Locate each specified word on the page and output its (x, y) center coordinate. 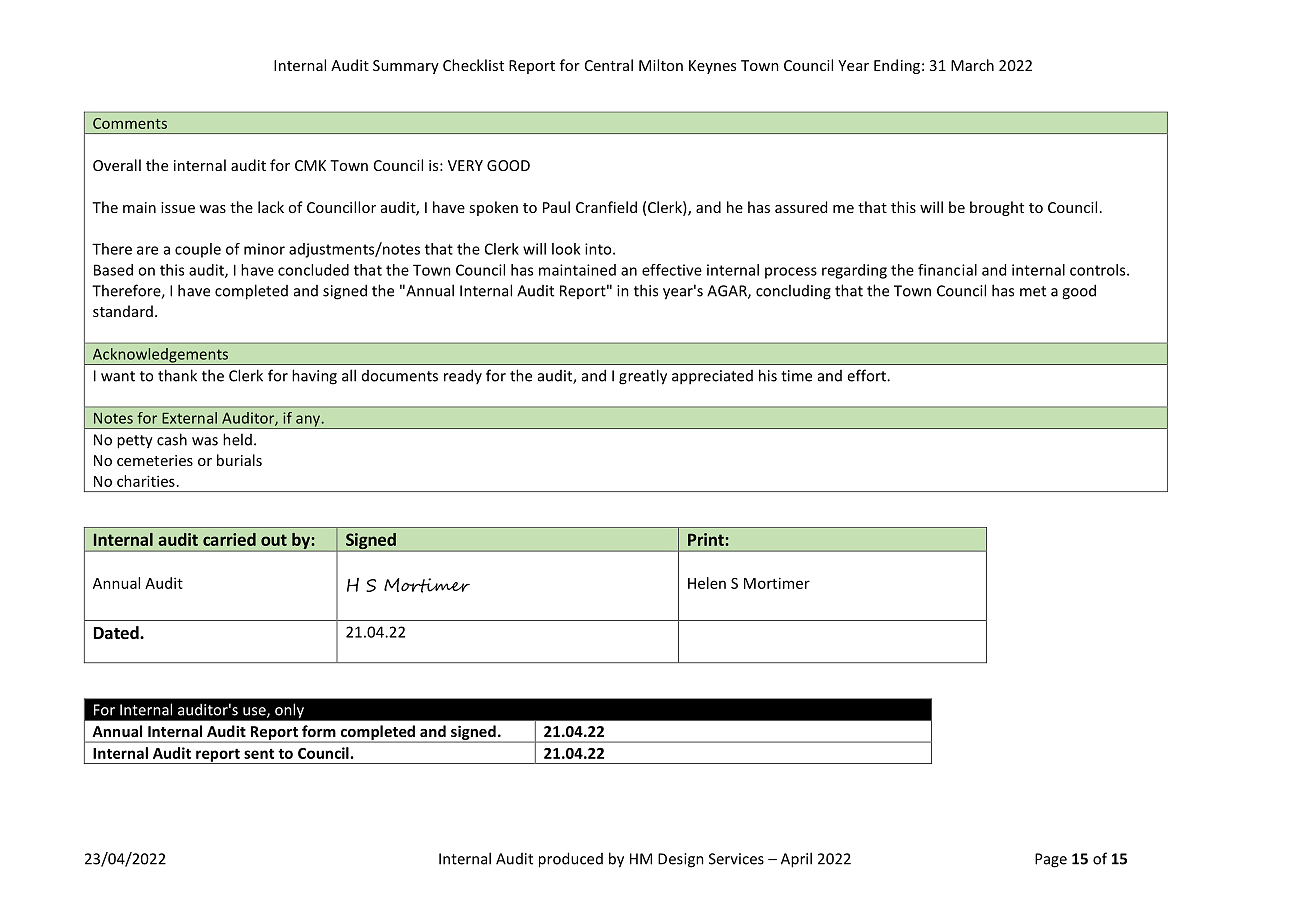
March (972, 65)
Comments (130, 123)
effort (867, 375)
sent (259, 754)
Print (707, 539)
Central (609, 65)
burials (239, 460)
